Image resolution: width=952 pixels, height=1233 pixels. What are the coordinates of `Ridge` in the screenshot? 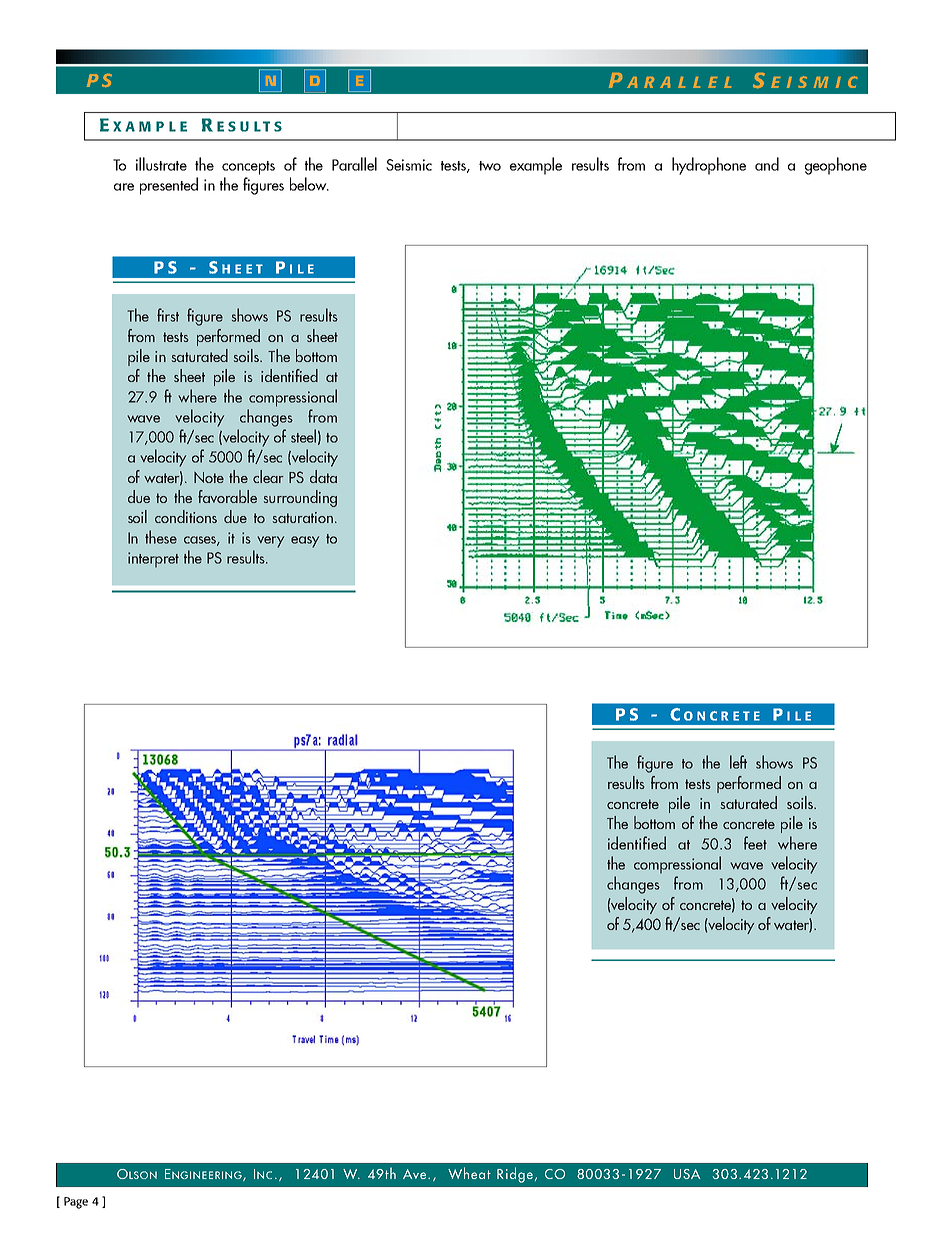 It's located at (516, 1175).
